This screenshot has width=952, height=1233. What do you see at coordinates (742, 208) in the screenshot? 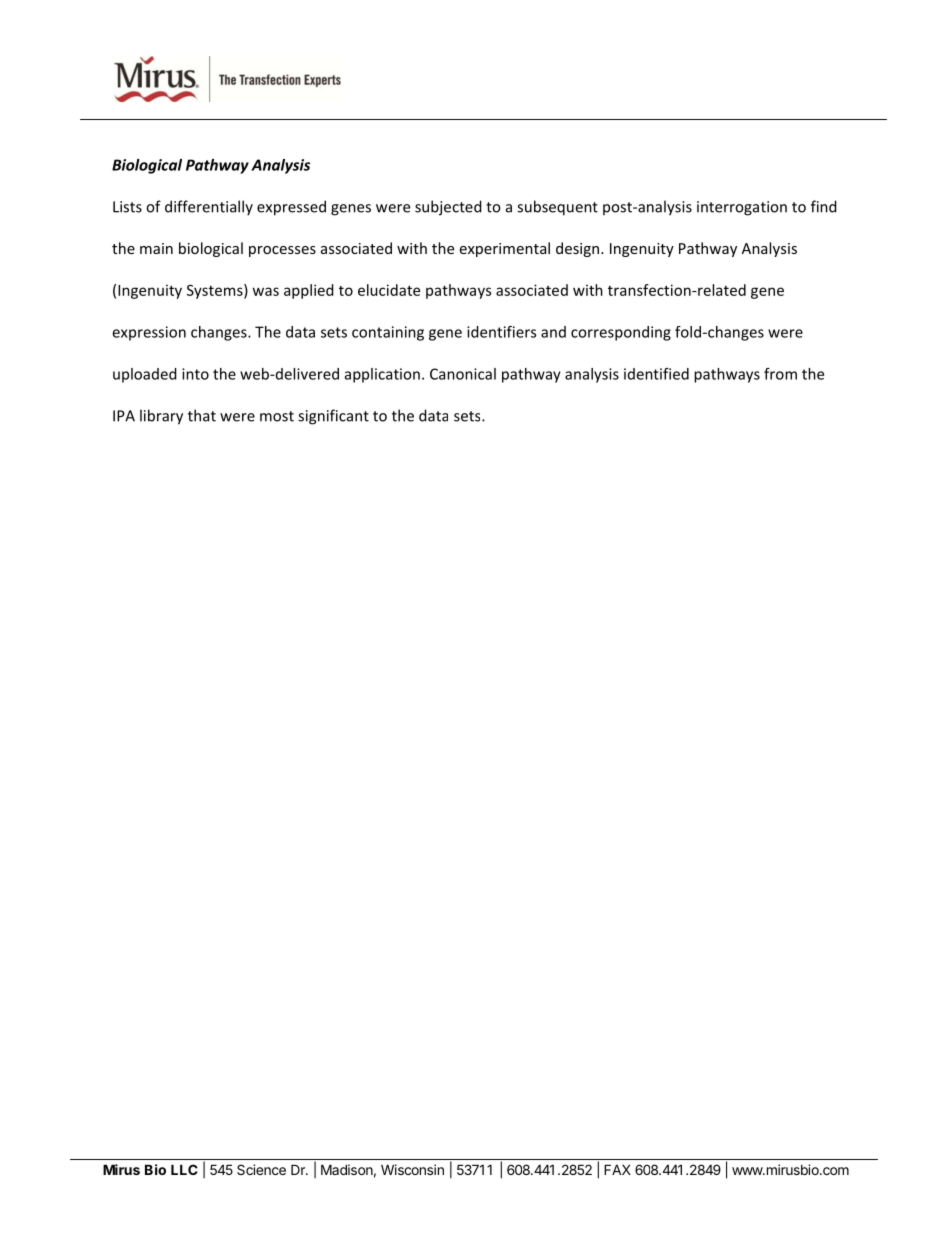
I see `interrogation` at bounding box center [742, 208].
